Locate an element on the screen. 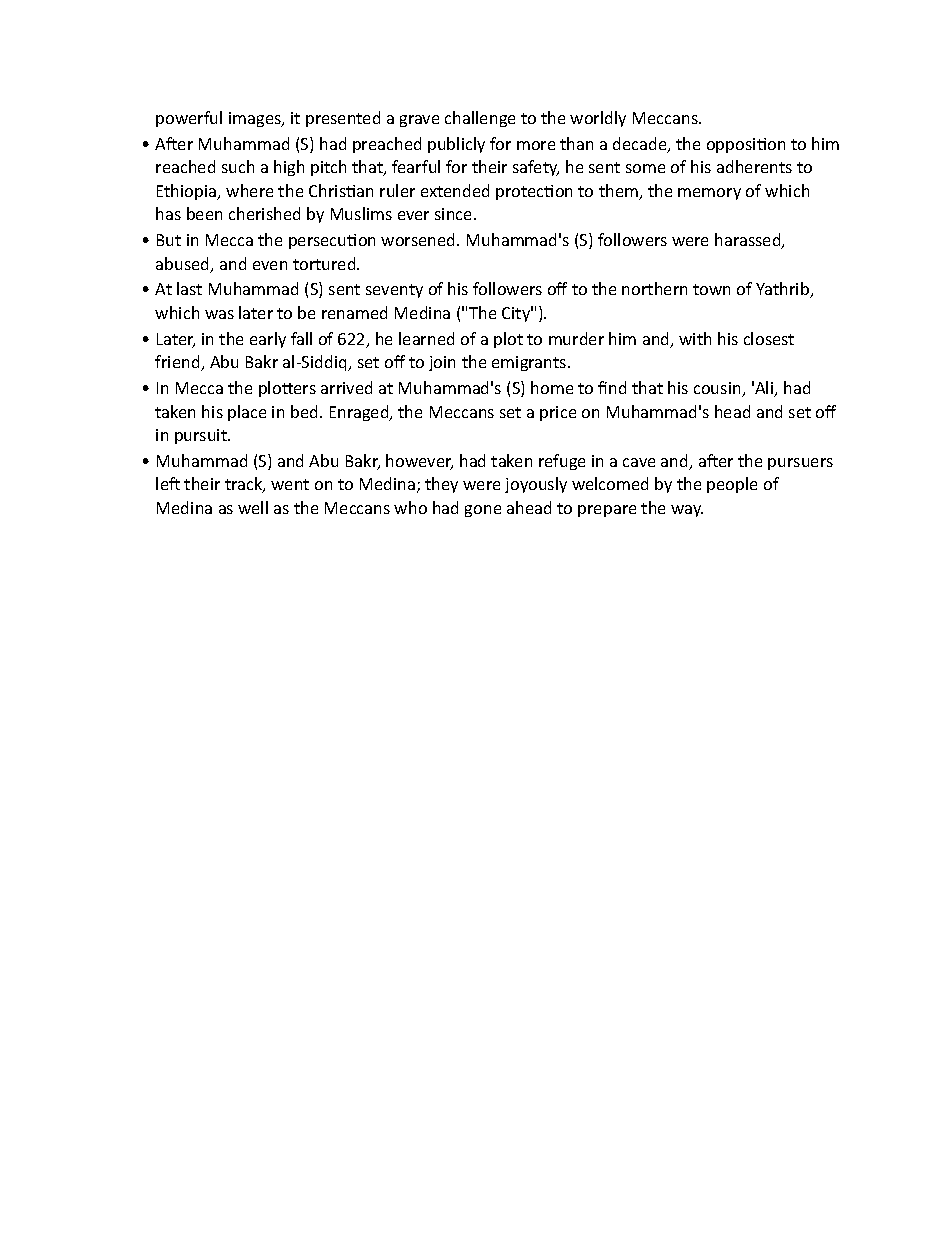 The width and height of the screenshot is (952, 1233). friend is located at coordinates (178, 363).
